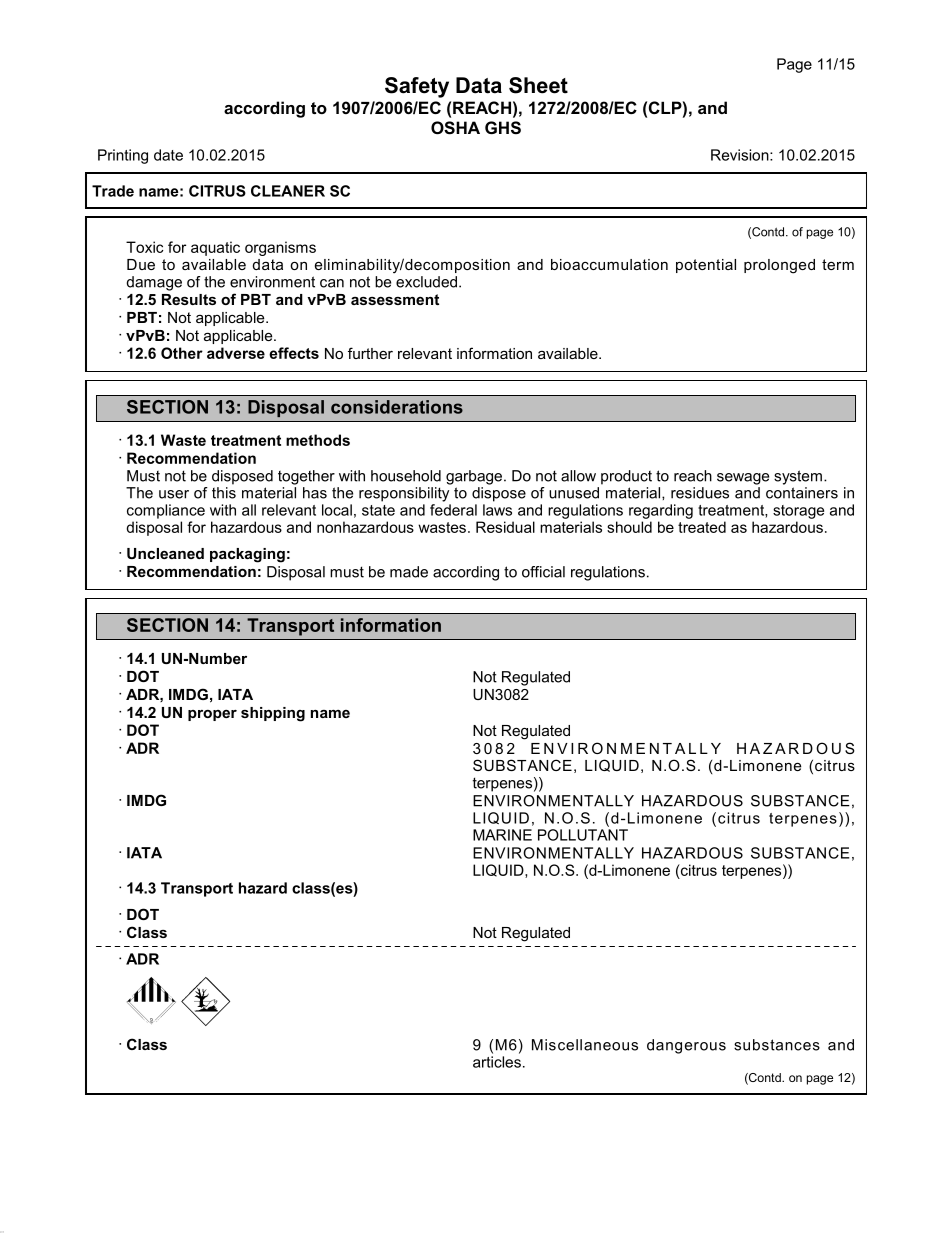 The height and width of the page is (1233, 952). I want to click on treated, so click(702, 527).
